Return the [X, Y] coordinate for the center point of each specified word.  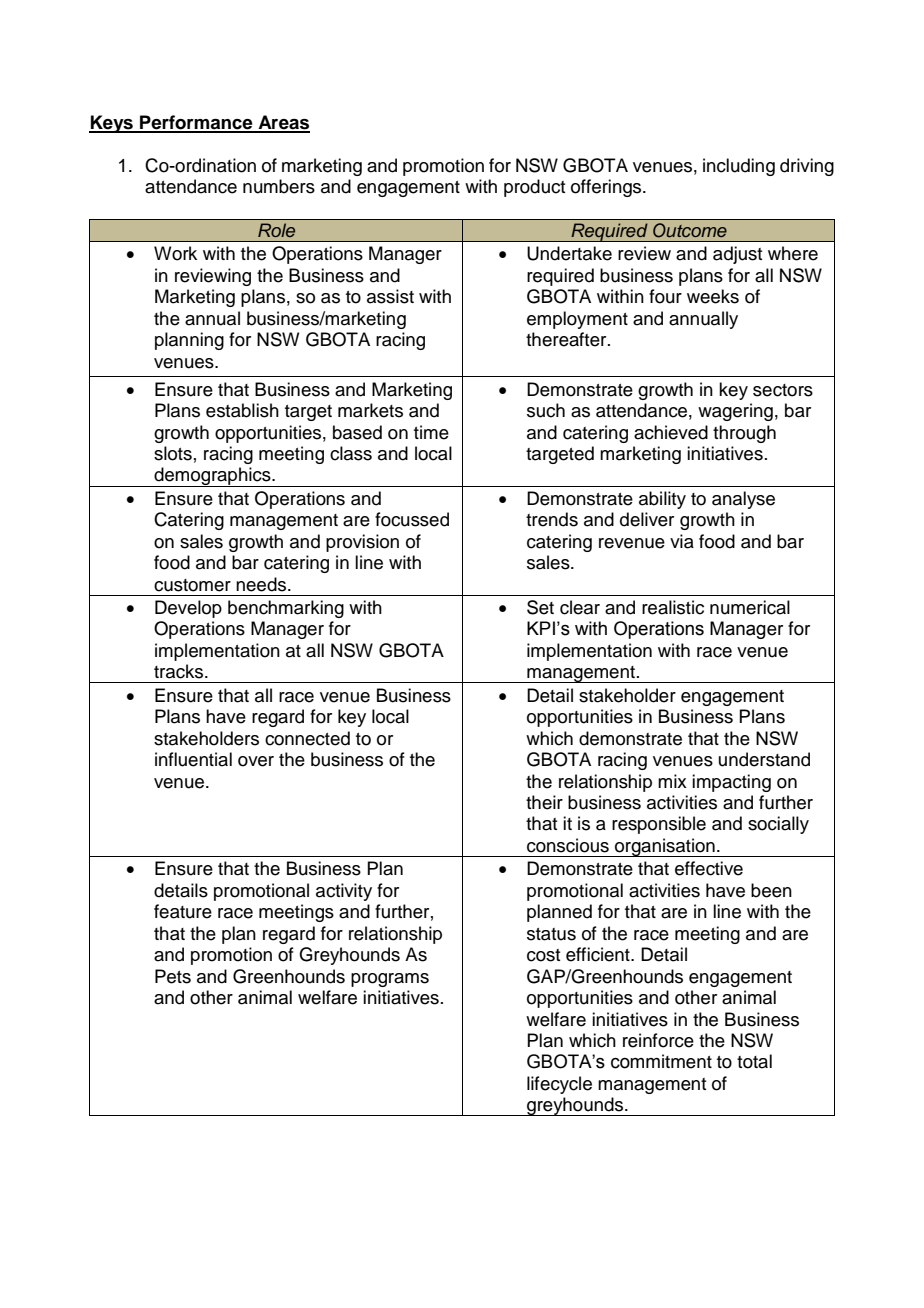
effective [709, 868]
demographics [212, 477]
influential [193, 759]
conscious [568, 845]
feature [183, 911]
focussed [412, 519]
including [739, 167]
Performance [196, 123]
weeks [713, 296]
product [534, 188]
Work [175, 253]
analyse [743, 500]
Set [540, 607]
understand [764, 759]
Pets [173, 976]
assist [390, 296]
